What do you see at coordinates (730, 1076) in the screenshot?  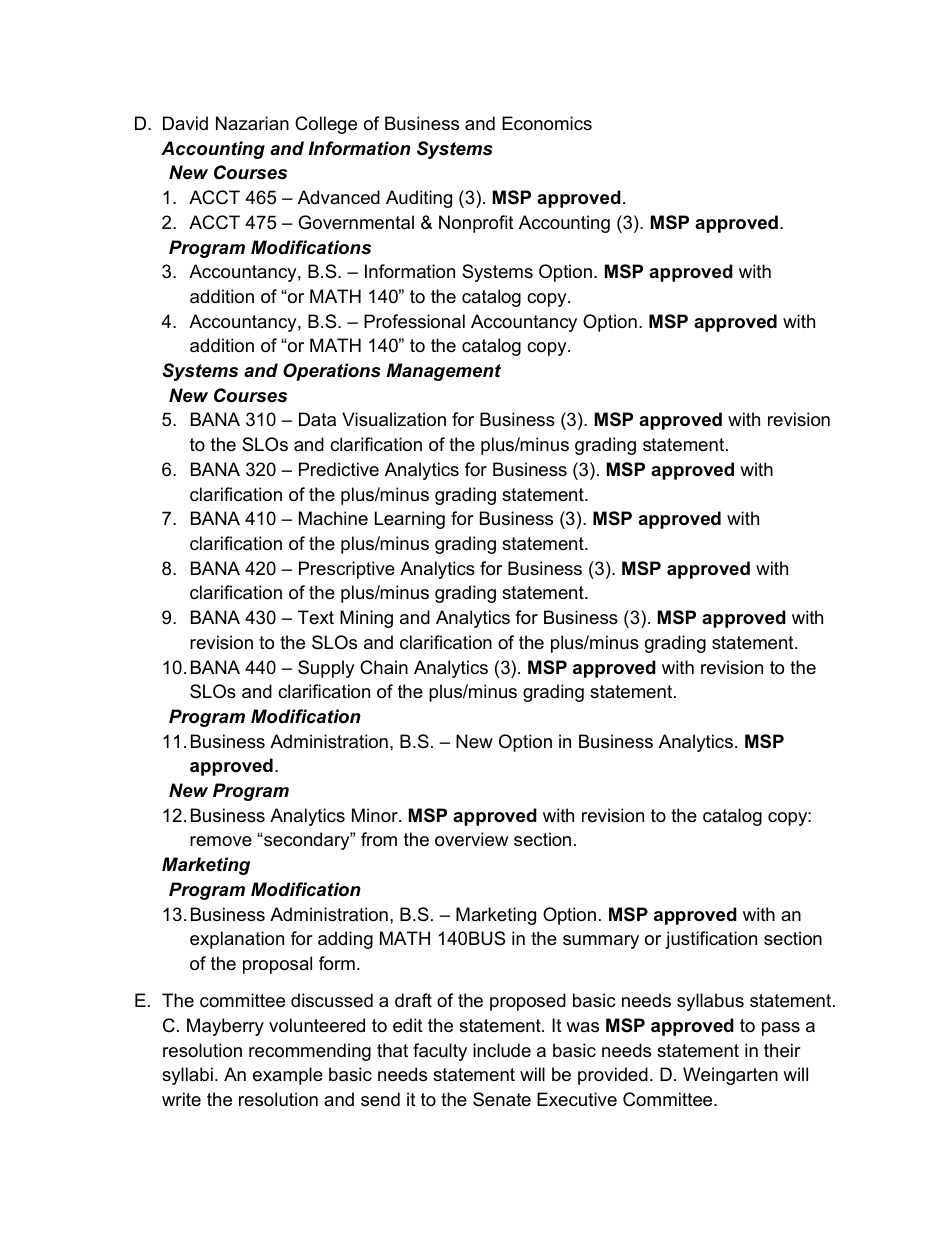 I see `Weingarten` at bounding box center [730, 1076].
